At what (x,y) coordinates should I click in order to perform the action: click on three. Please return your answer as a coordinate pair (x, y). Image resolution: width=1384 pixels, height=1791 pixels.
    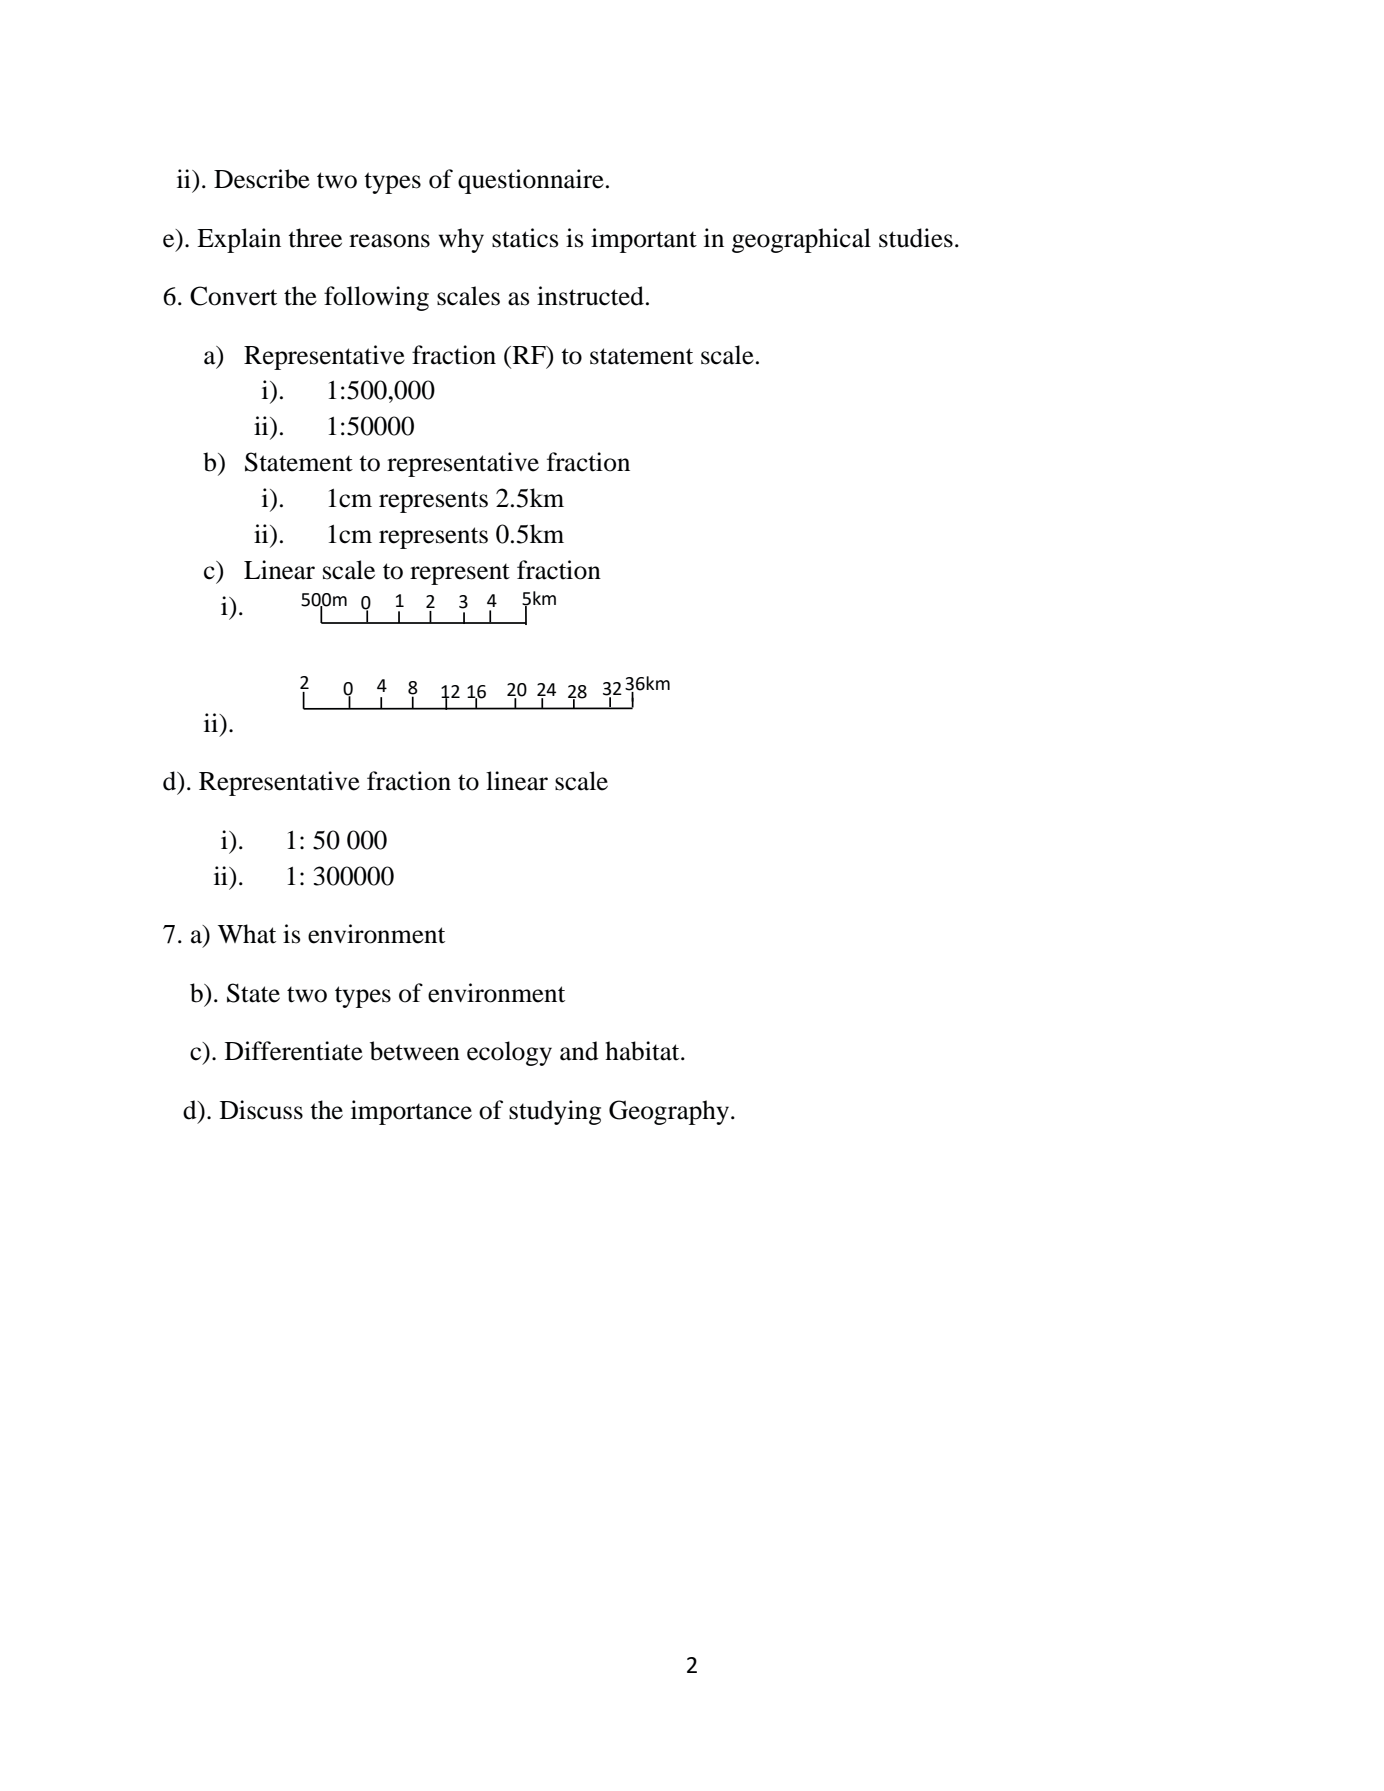
    Looking at the image, I should click on (315, 238).
